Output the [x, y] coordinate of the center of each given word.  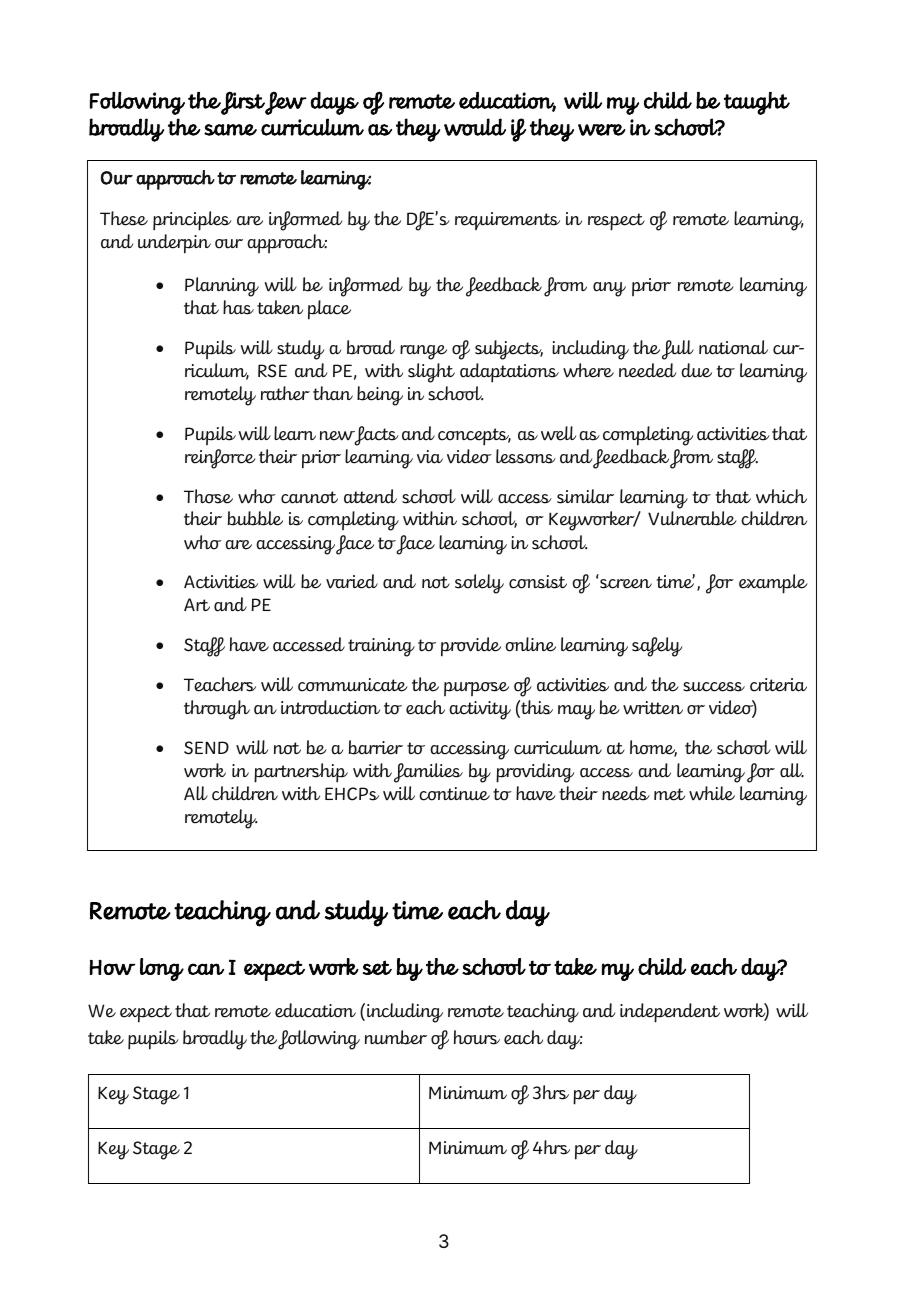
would [475, 127]
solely [479, 584]
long [162, 969]
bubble [255, 518]
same [230, 130]
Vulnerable [692, 518]
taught [757, 103]
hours [477, 1037]
